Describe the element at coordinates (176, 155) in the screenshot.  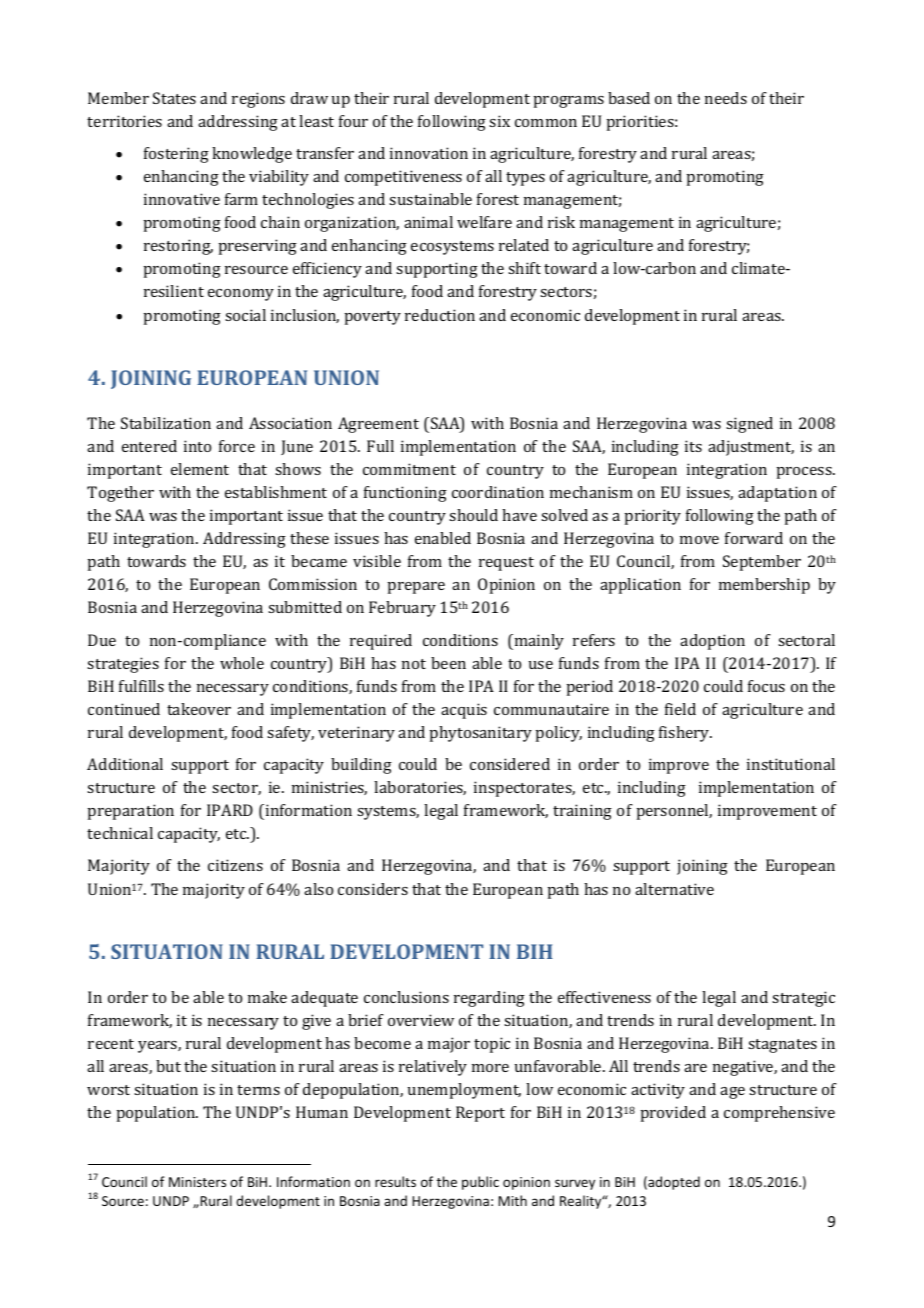
I see `fostering` at that location.
